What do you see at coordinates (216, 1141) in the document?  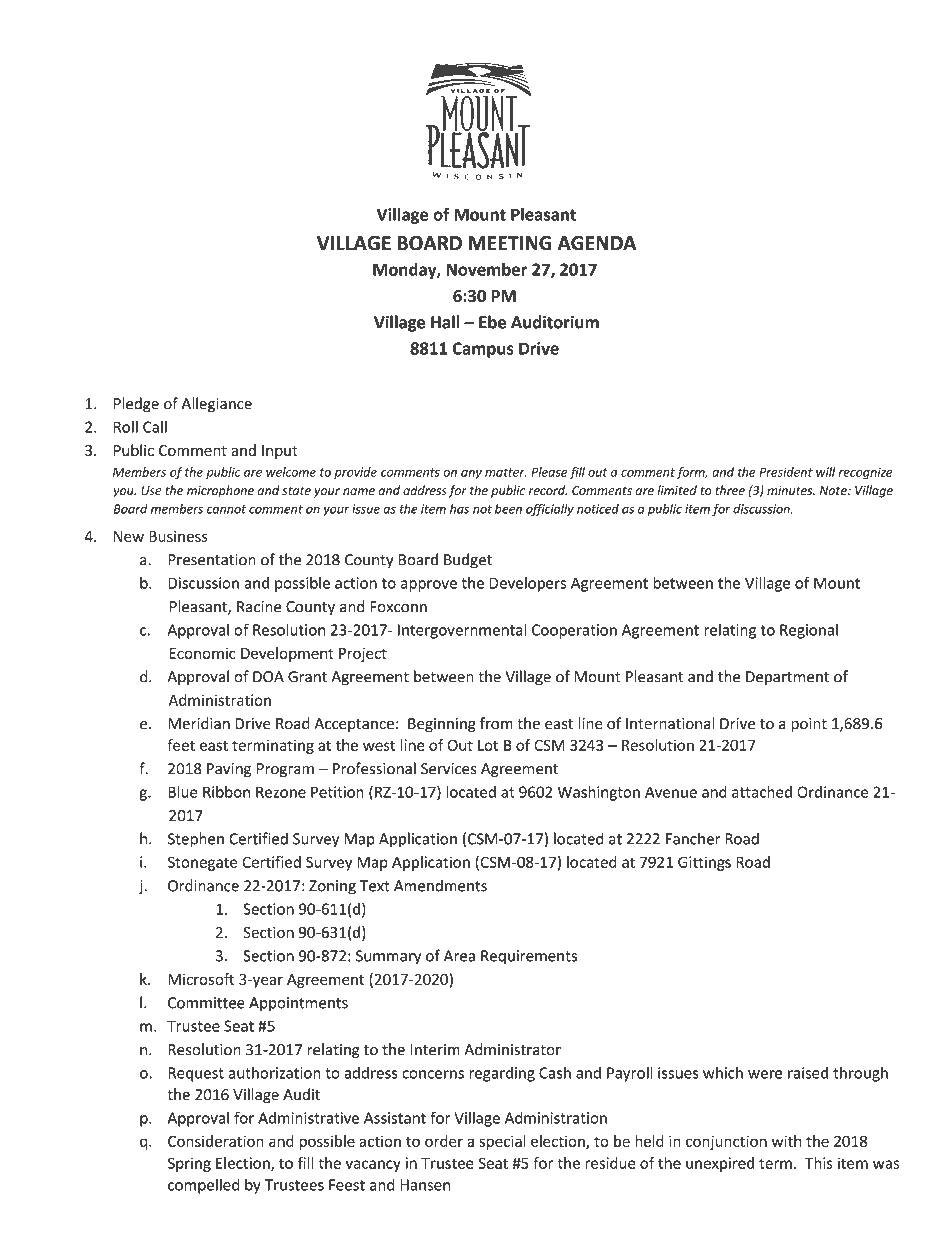 I see `Consideration` at bounding box center [216, 1141].
